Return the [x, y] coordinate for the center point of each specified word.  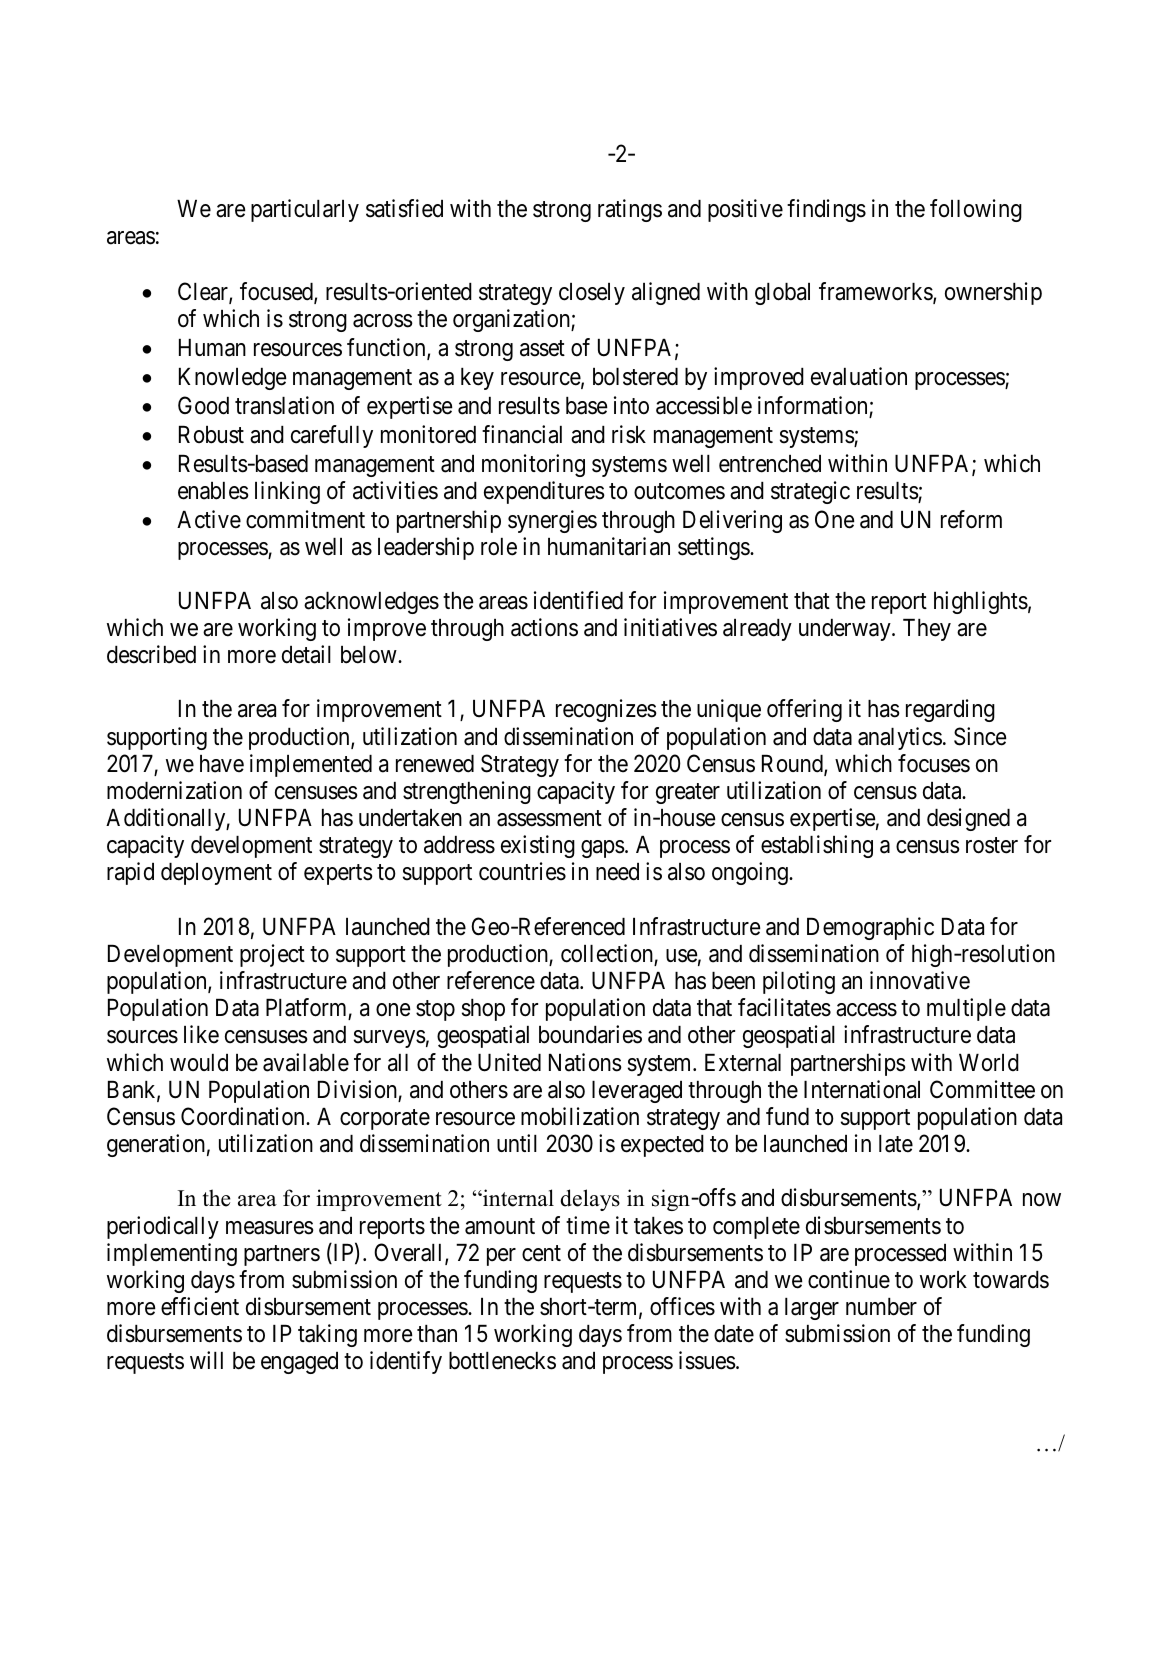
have [222, 764]
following [976, 210]
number [881, 1307]
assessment [549, 818]
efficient [200, 1306]
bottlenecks [502, 1361]
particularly [305, 210]
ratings [630, 210]
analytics [900, 738]
